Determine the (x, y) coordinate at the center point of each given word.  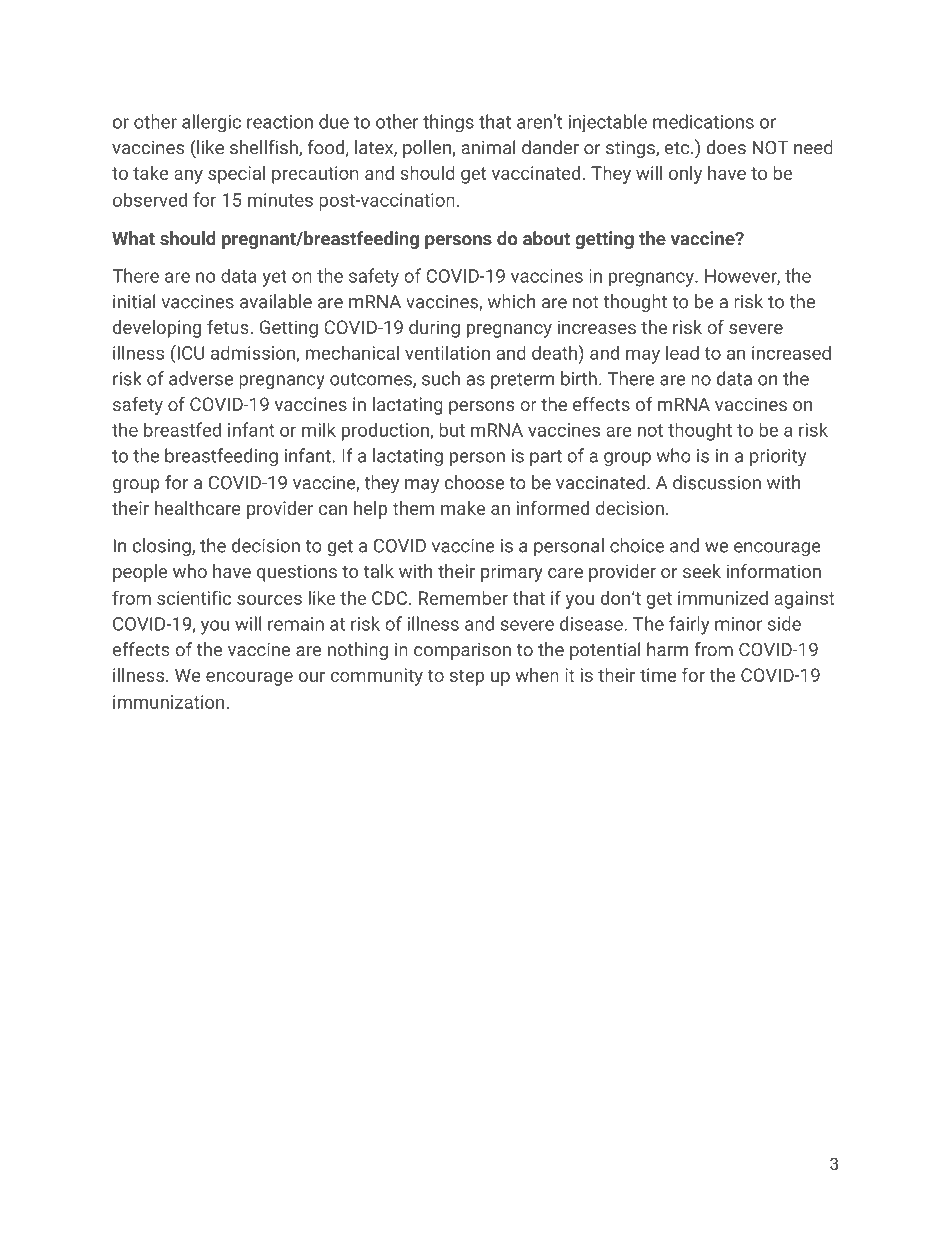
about (546, 238)
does (726, 147)
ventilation (447, 352)
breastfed (182, 429)
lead (682, 352)
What (133, 238)
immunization (168, 702)
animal (488, 147)
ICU (189, 352)
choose (474, 482)
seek (702, 571)
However (741, 277)
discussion (717, 482)
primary (512, 573)
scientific (194, 597)
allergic (211, 123)
